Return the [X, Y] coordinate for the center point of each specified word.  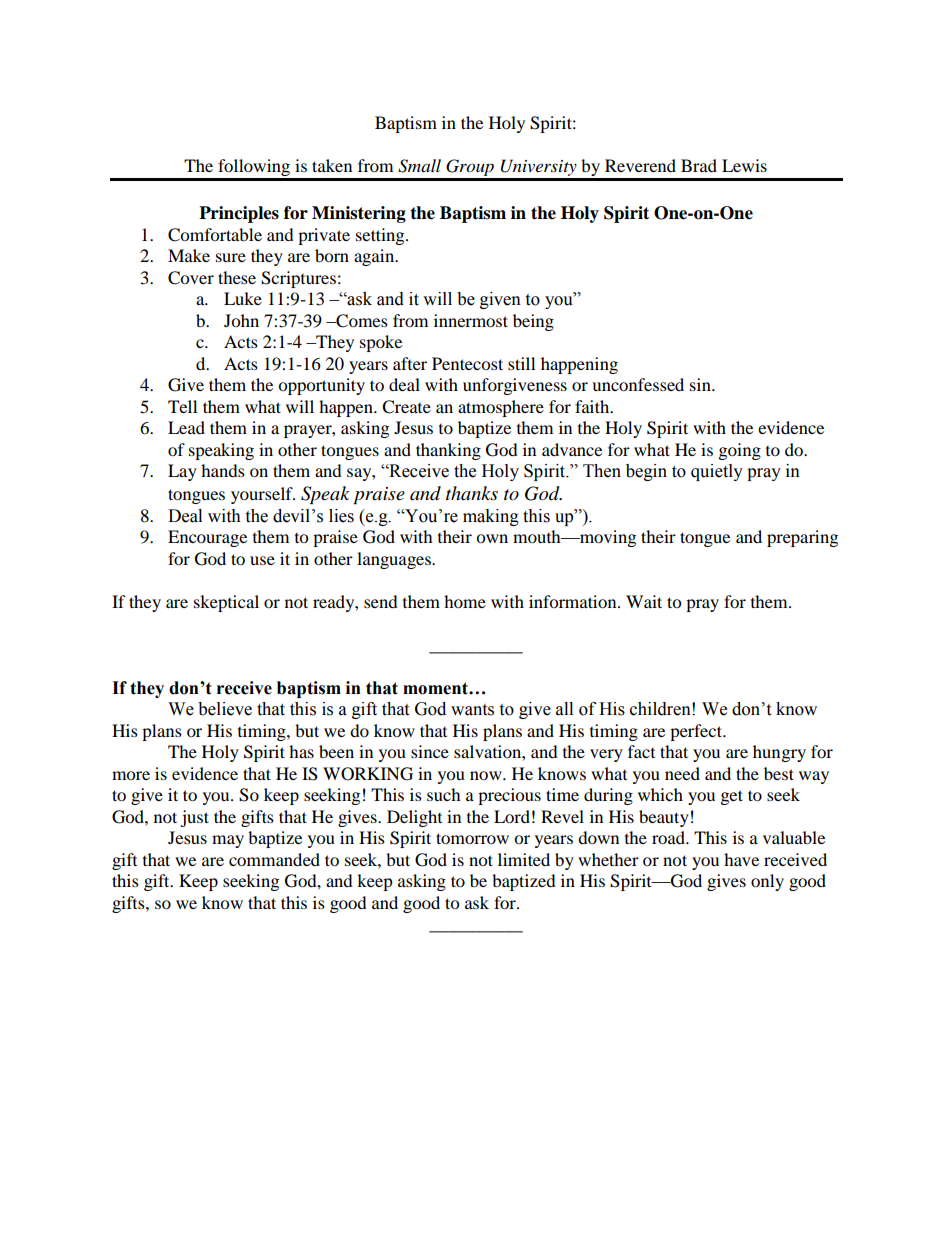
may [228, 841]
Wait [644, 601]
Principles [239, 214]
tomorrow [472, 838]
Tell [182, 406]
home [465, 601]
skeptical [226, 603]
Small [419, 166]
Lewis [744, 165]
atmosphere [501, 408]
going [740, 451]
